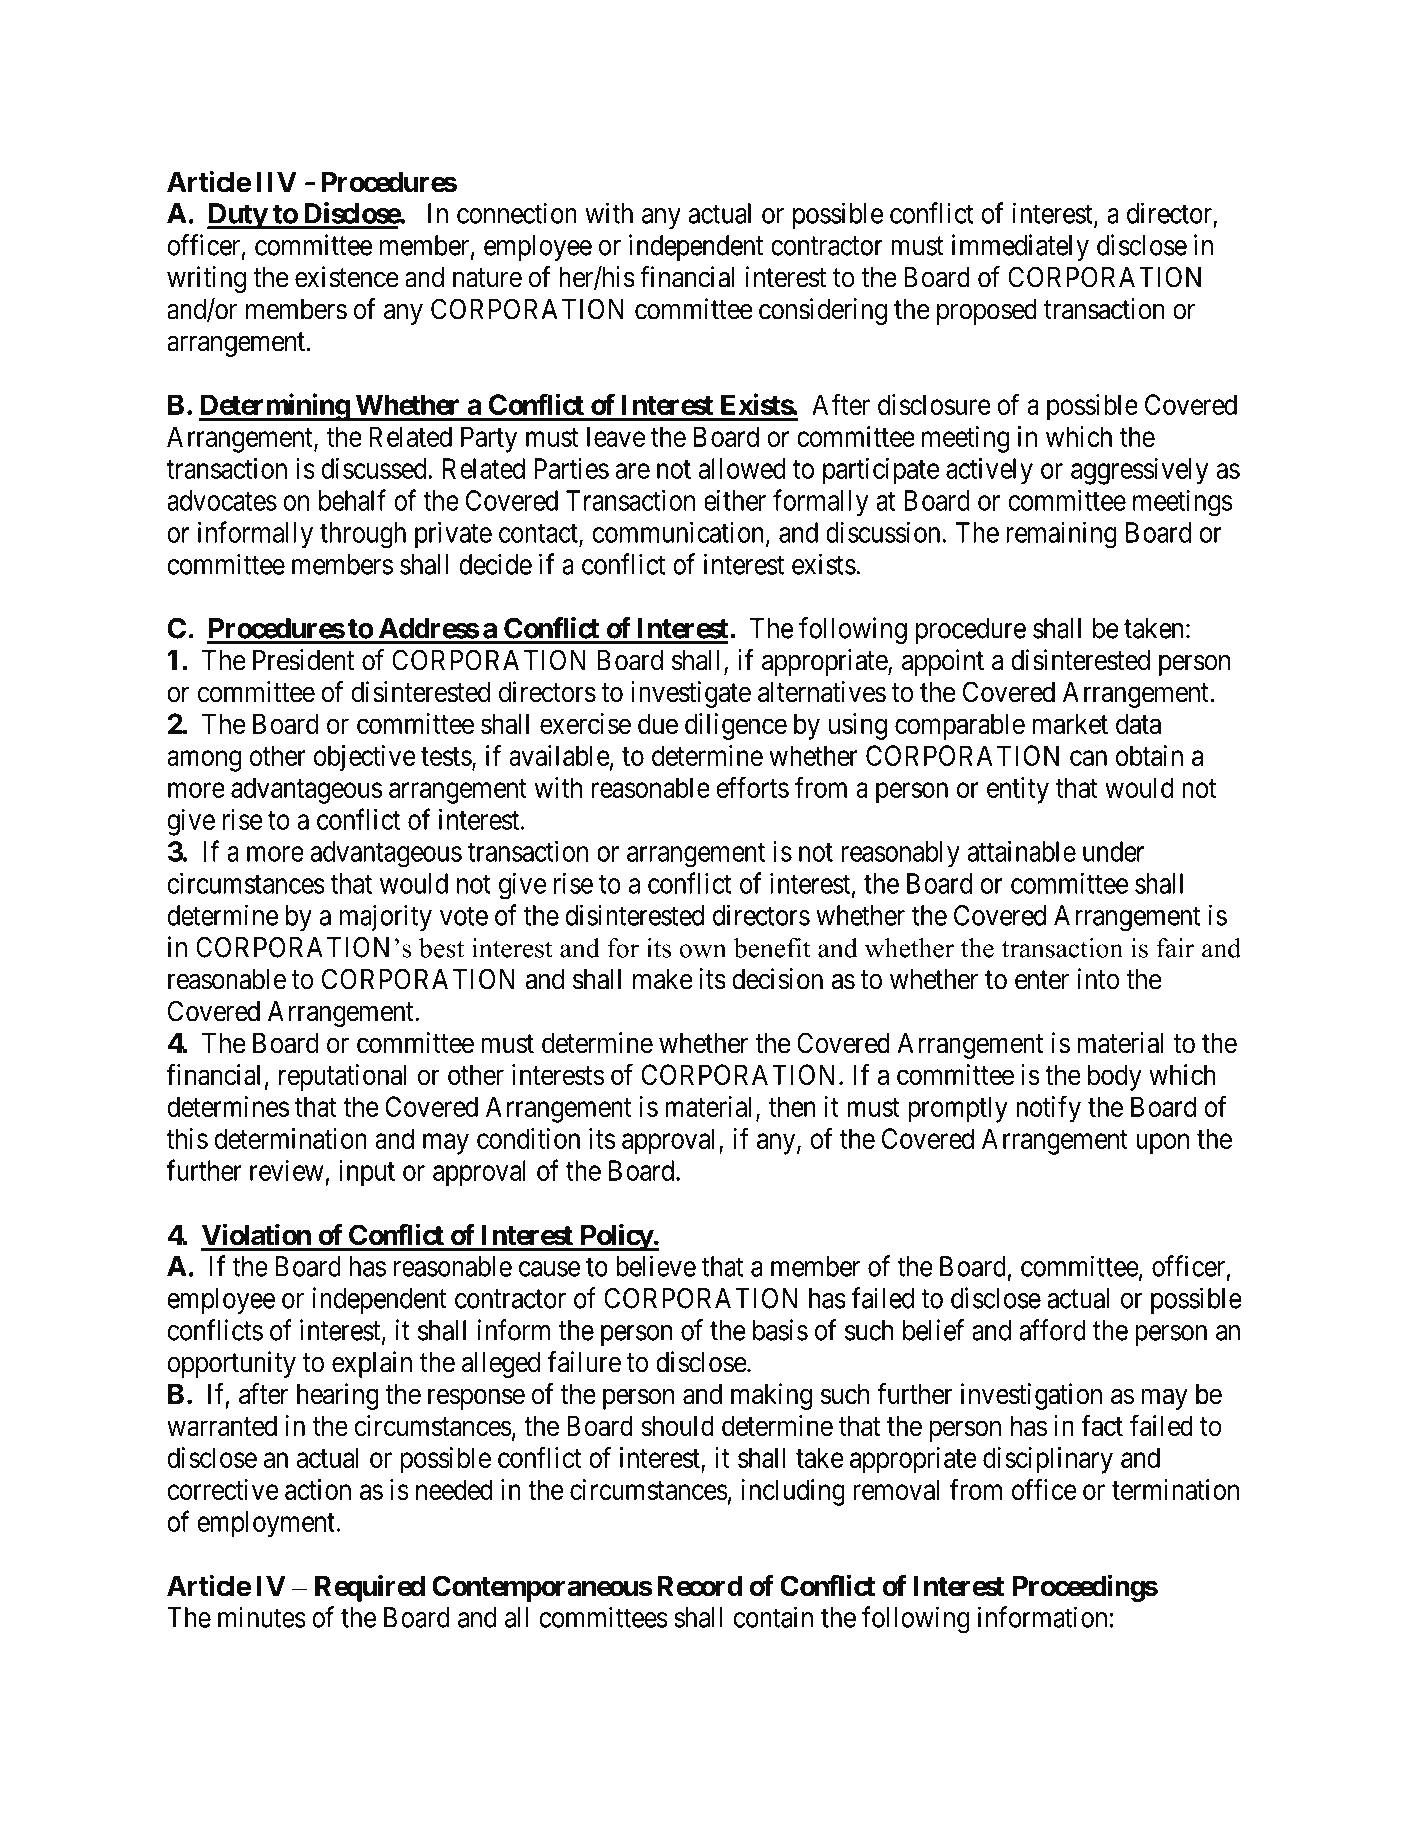 Image resolution: width=1415 pixels, height=1831 pixels. Describe the element at coordinates (703, 951) in the image. I see `own` at that location.
